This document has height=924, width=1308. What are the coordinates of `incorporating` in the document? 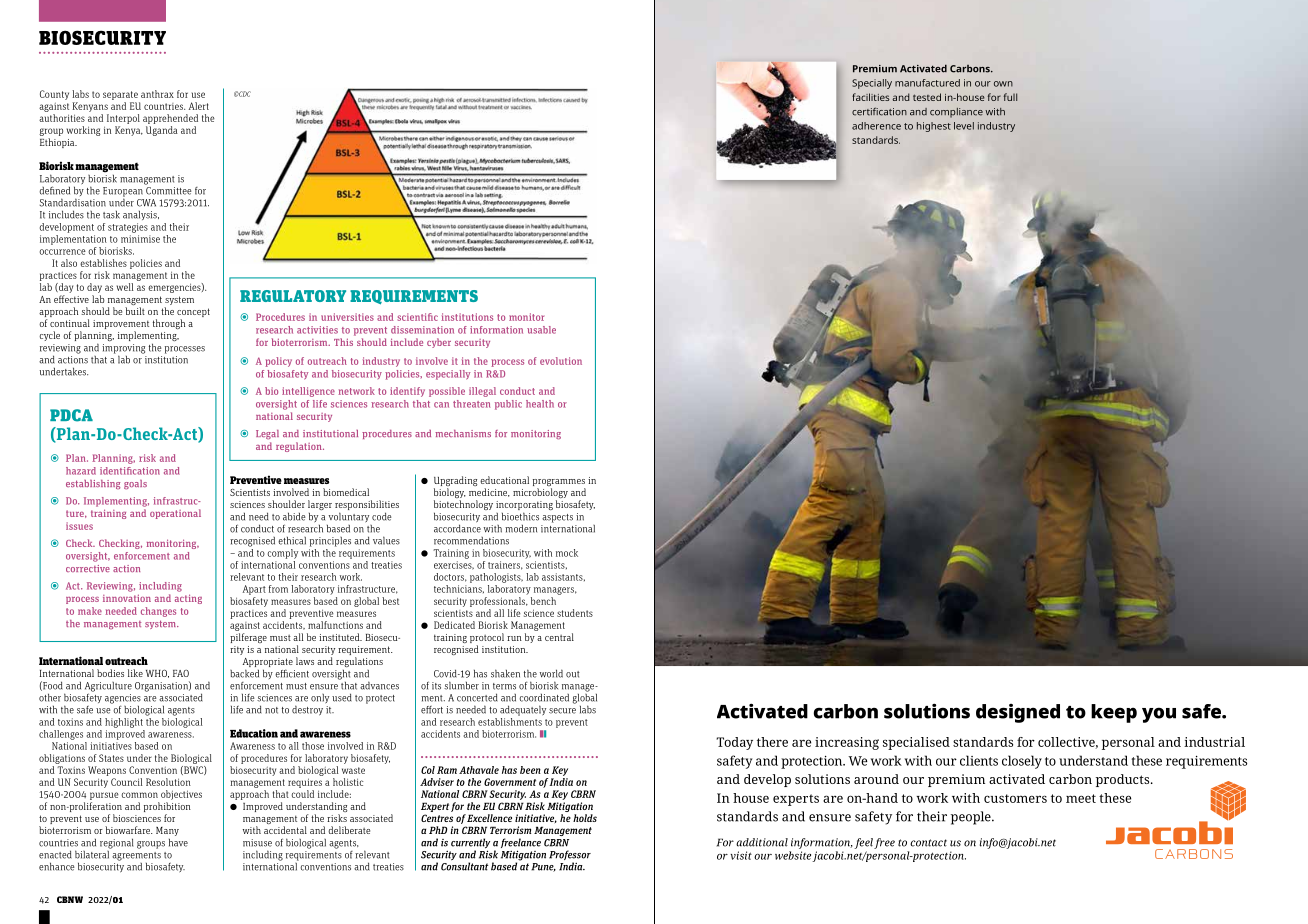 It's located at (524, 507).
